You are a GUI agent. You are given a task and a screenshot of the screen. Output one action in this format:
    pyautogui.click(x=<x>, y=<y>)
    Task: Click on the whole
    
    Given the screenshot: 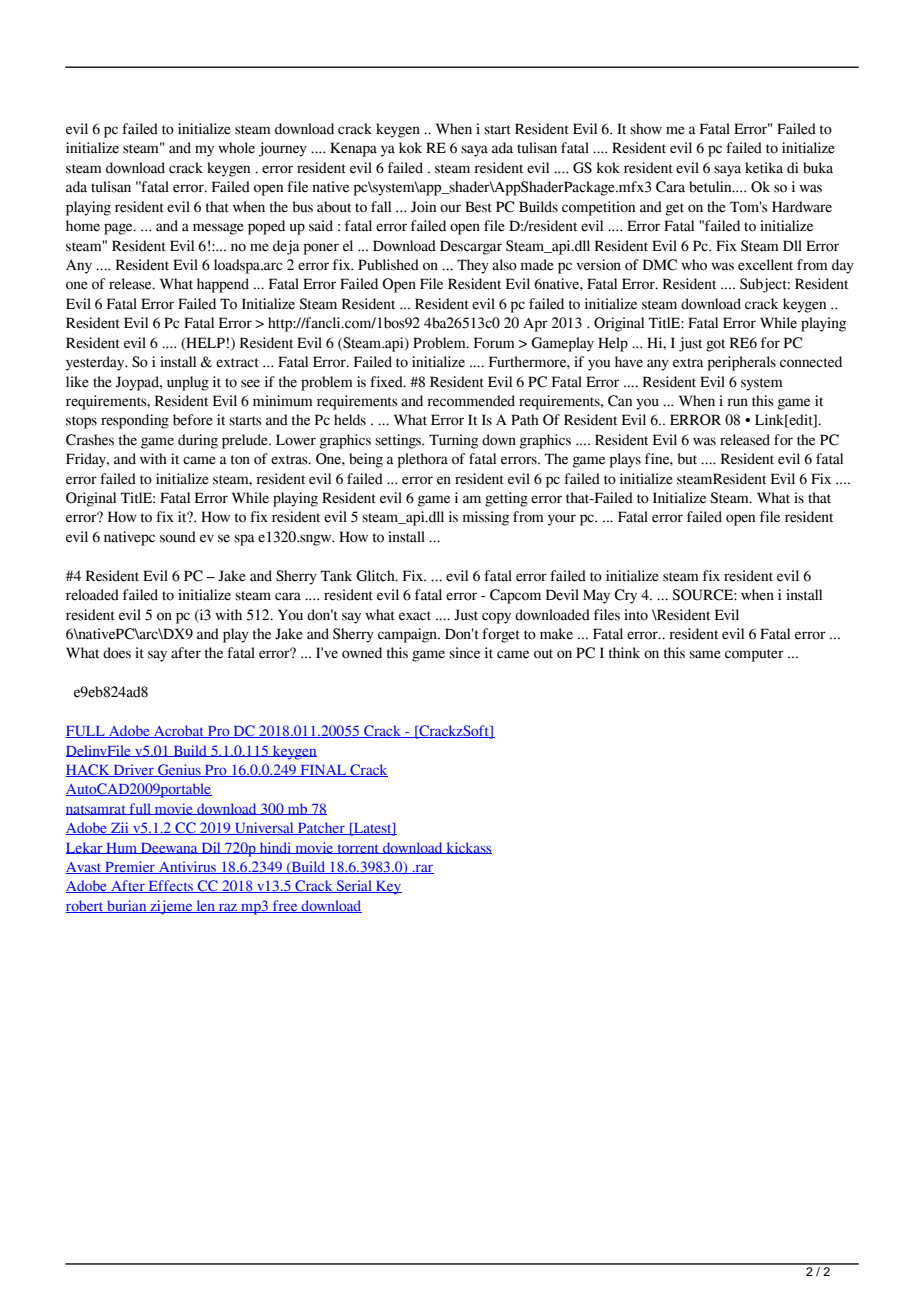 What is the action you would take?
    pyautogui.click(x=236, y=148)
